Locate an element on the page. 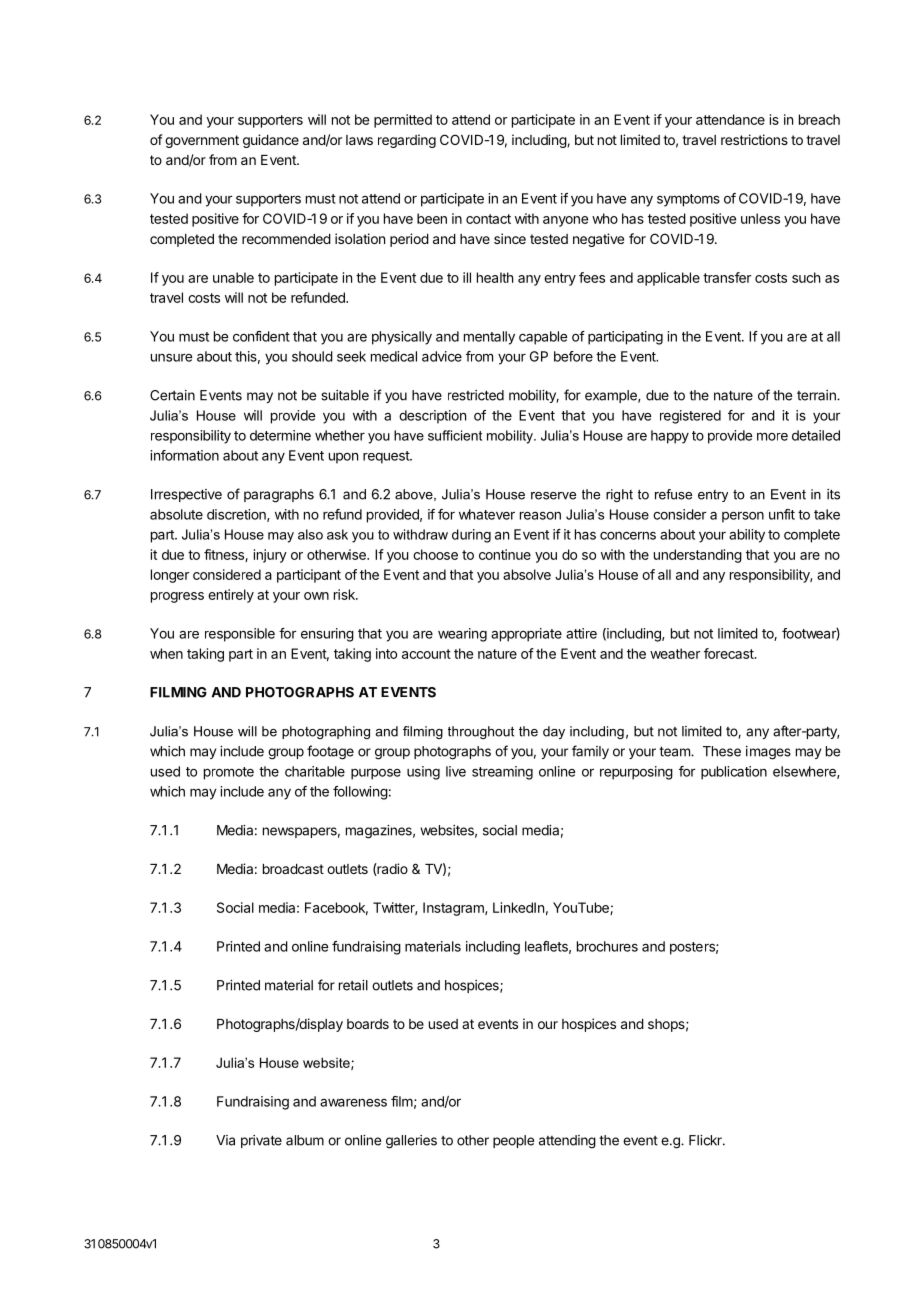 The height and width of the image is (1308, 924). private is located at coordinates (261, 1141).
